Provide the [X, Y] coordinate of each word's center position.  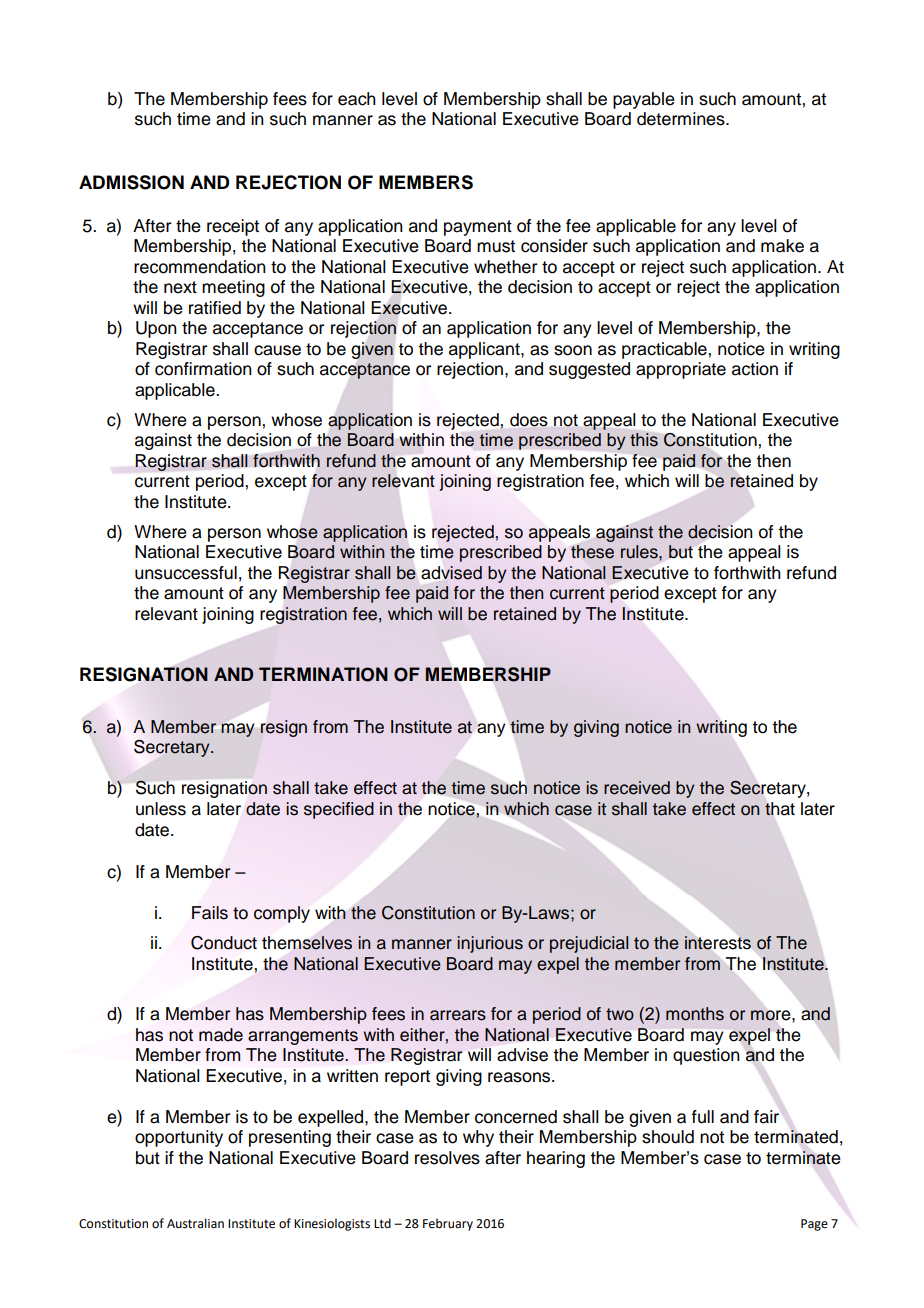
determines [682, 119]
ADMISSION [131, 182]
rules [640, 552]
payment [478, 228]
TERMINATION [323, 674]
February [448, 1224]
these [592, 552]
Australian [195, 1223]
